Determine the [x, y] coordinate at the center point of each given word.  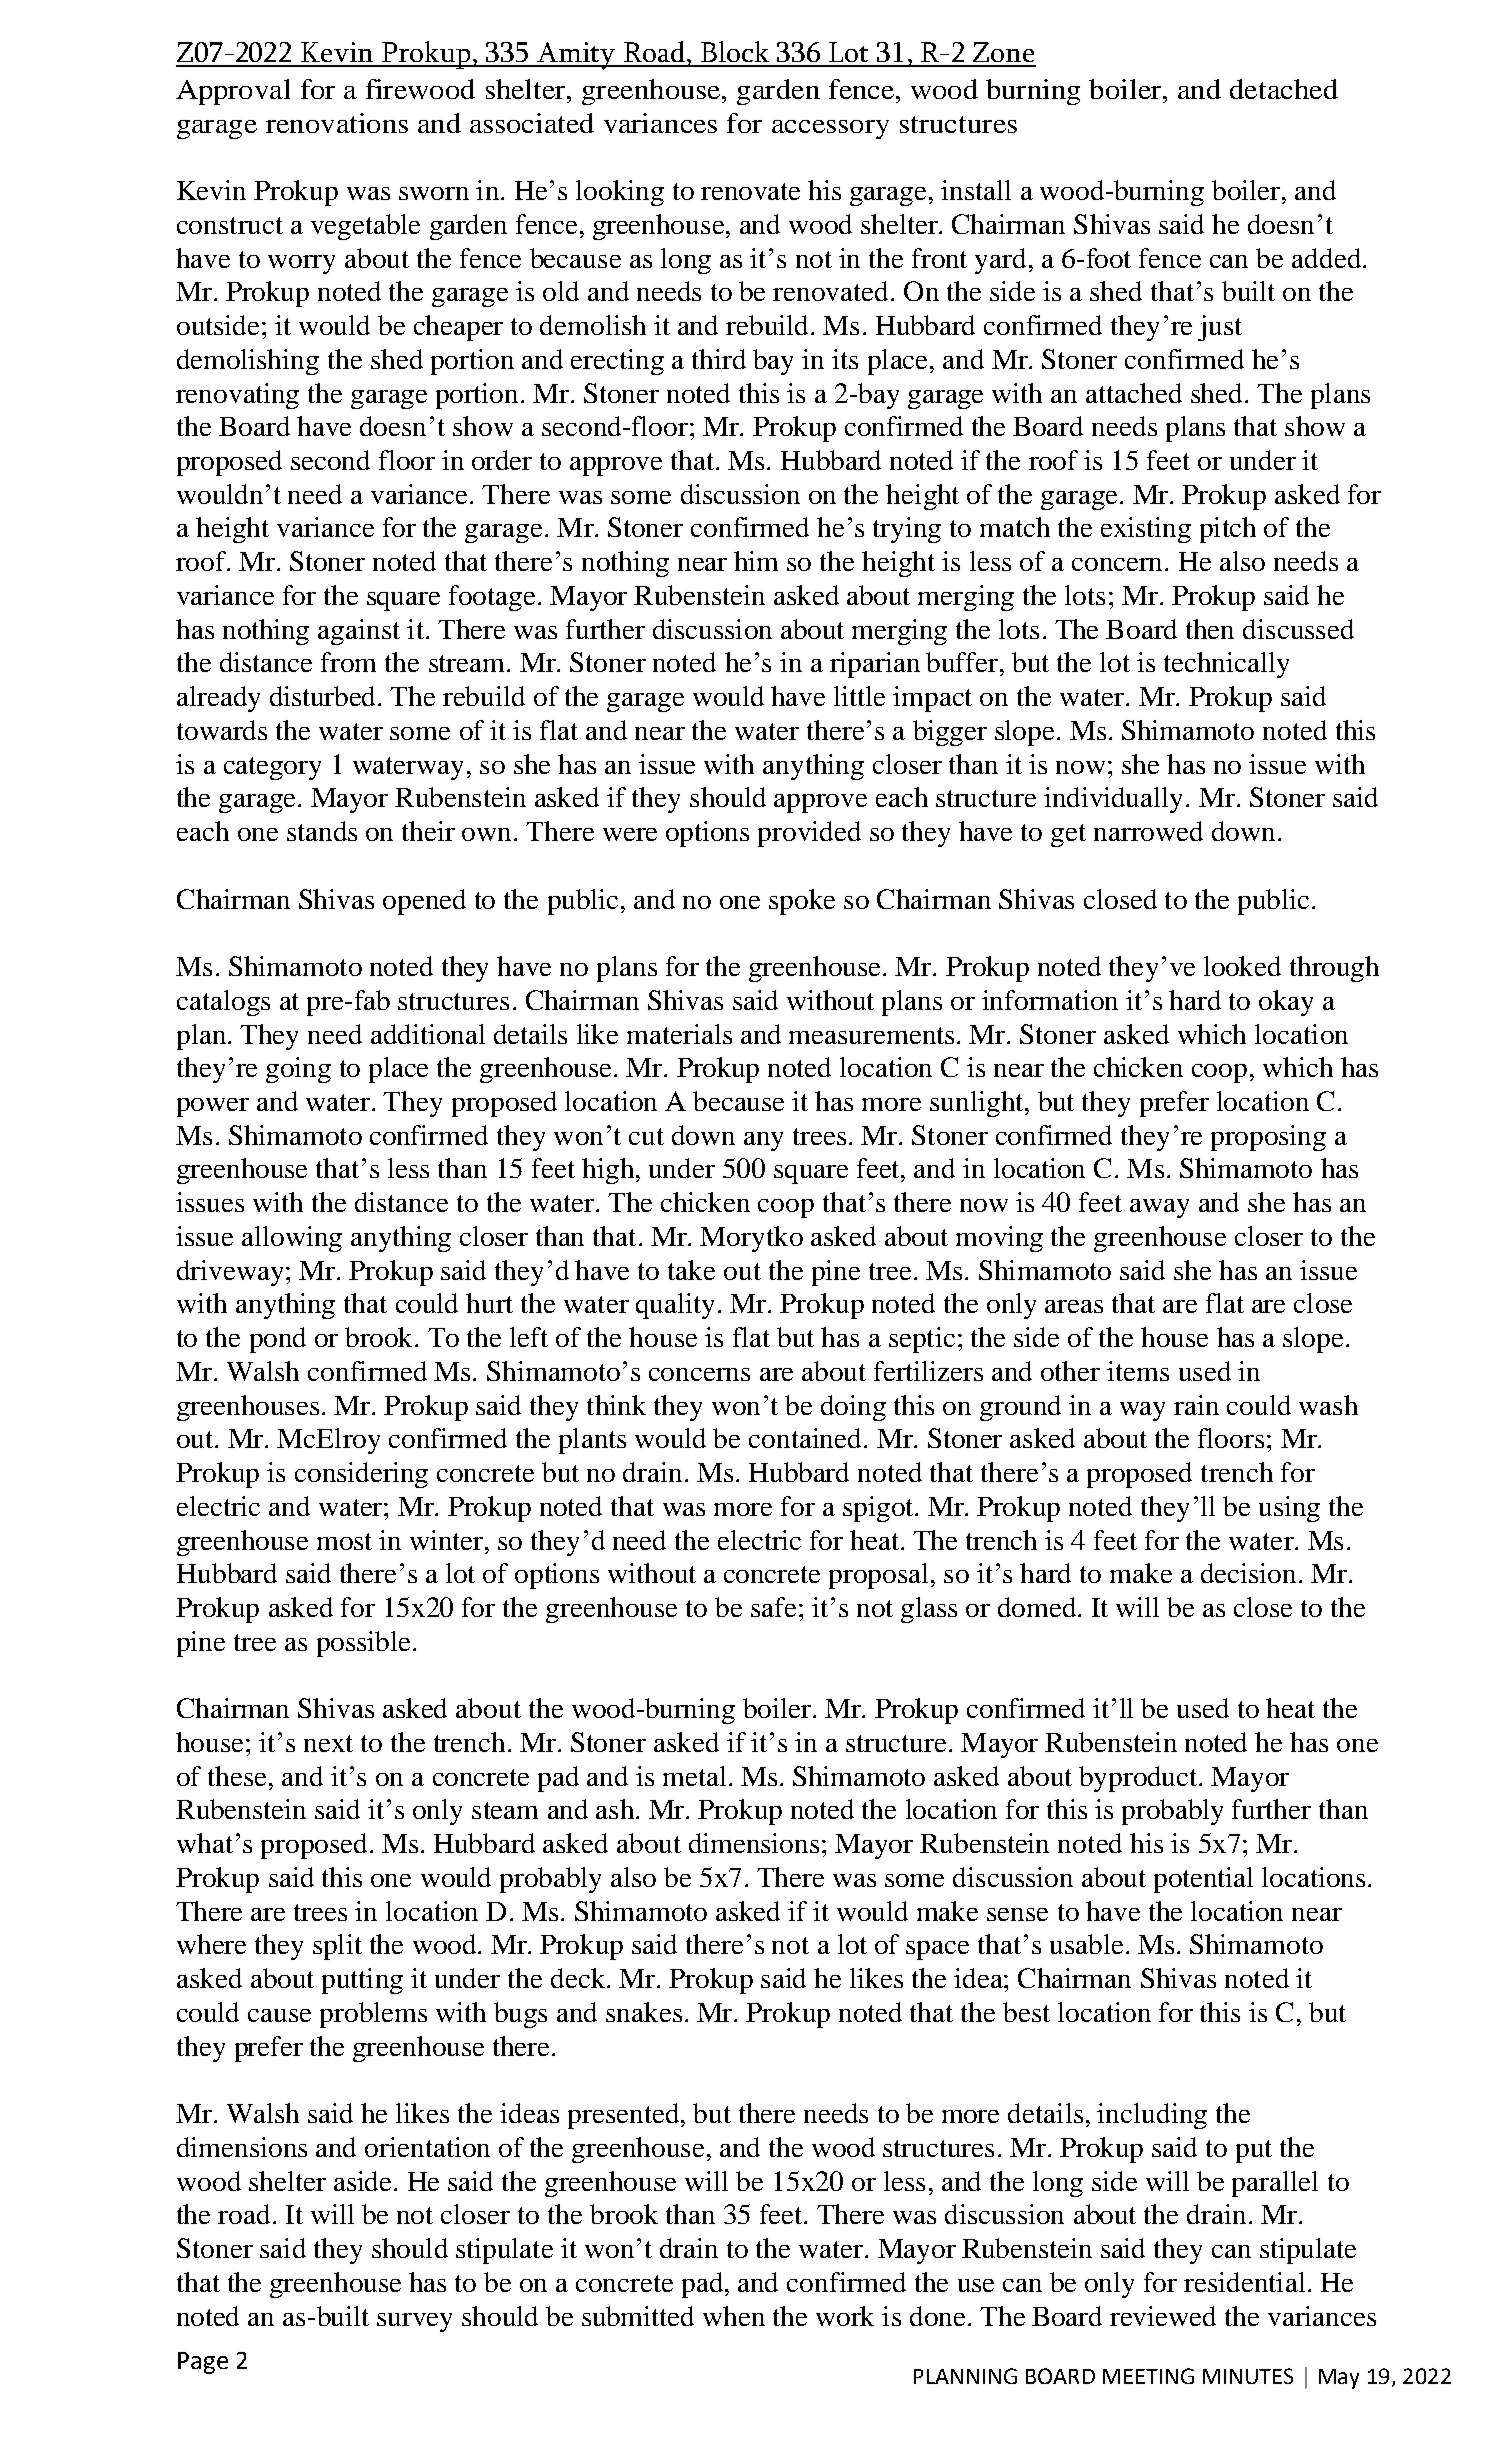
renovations [337, 123]
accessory [830, 129]
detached [1284, 89]
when [734, 2316]
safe [773, 1607]
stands [322, 831]
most [344, 1541]
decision [1248, 1573]
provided [809, 834]
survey [414, 2322]
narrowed [1148, 831]
